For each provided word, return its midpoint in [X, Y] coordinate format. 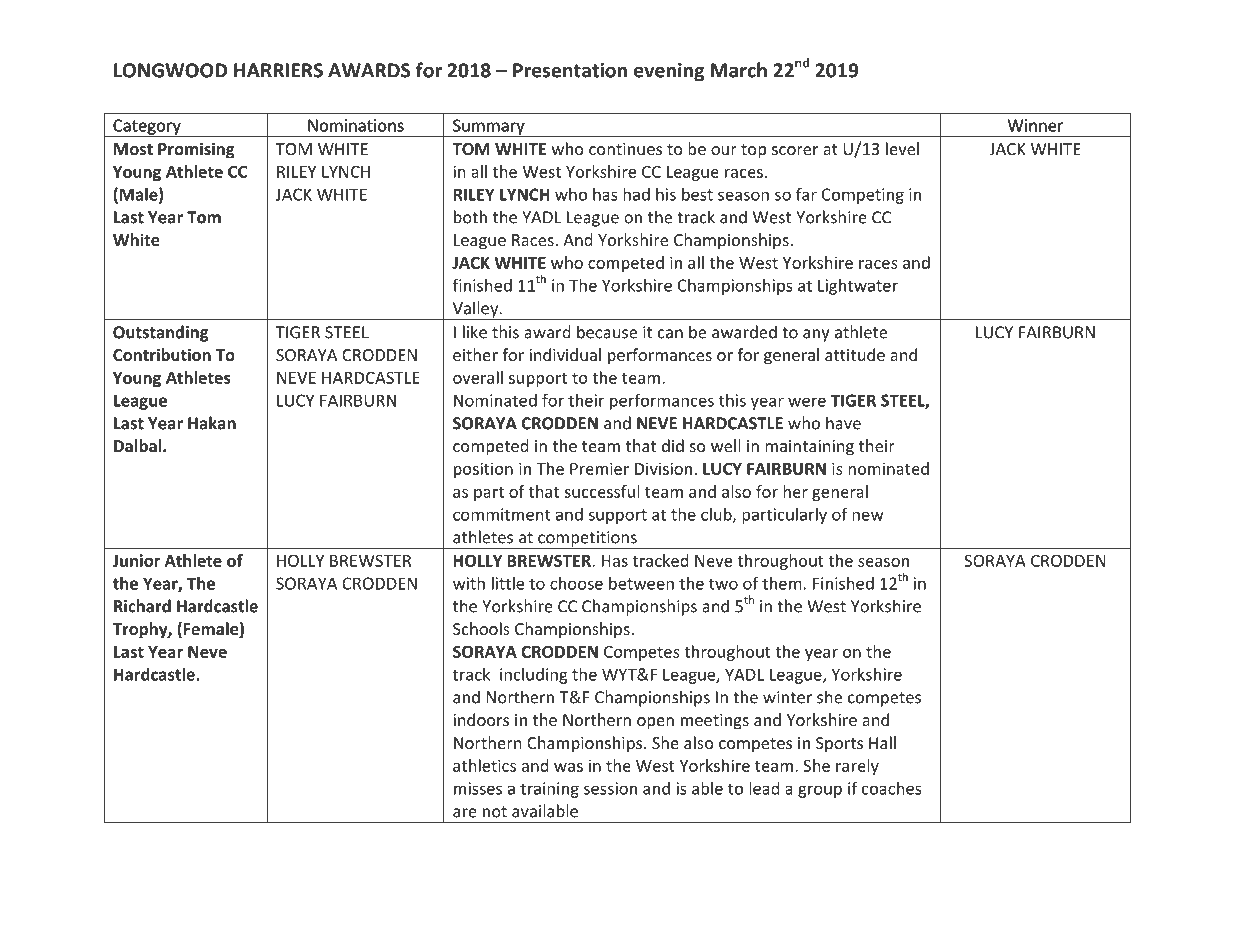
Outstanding [161, 333]
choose [576, 583]
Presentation [570, 70]
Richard [143, 607]
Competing [863, 196]
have [843, 423]
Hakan [212, 423]
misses [478, 788]
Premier [599, 468]
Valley [475, 310]
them [782, 583]
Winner [1035, 125]
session [610, 788]
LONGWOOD [170, 70]
